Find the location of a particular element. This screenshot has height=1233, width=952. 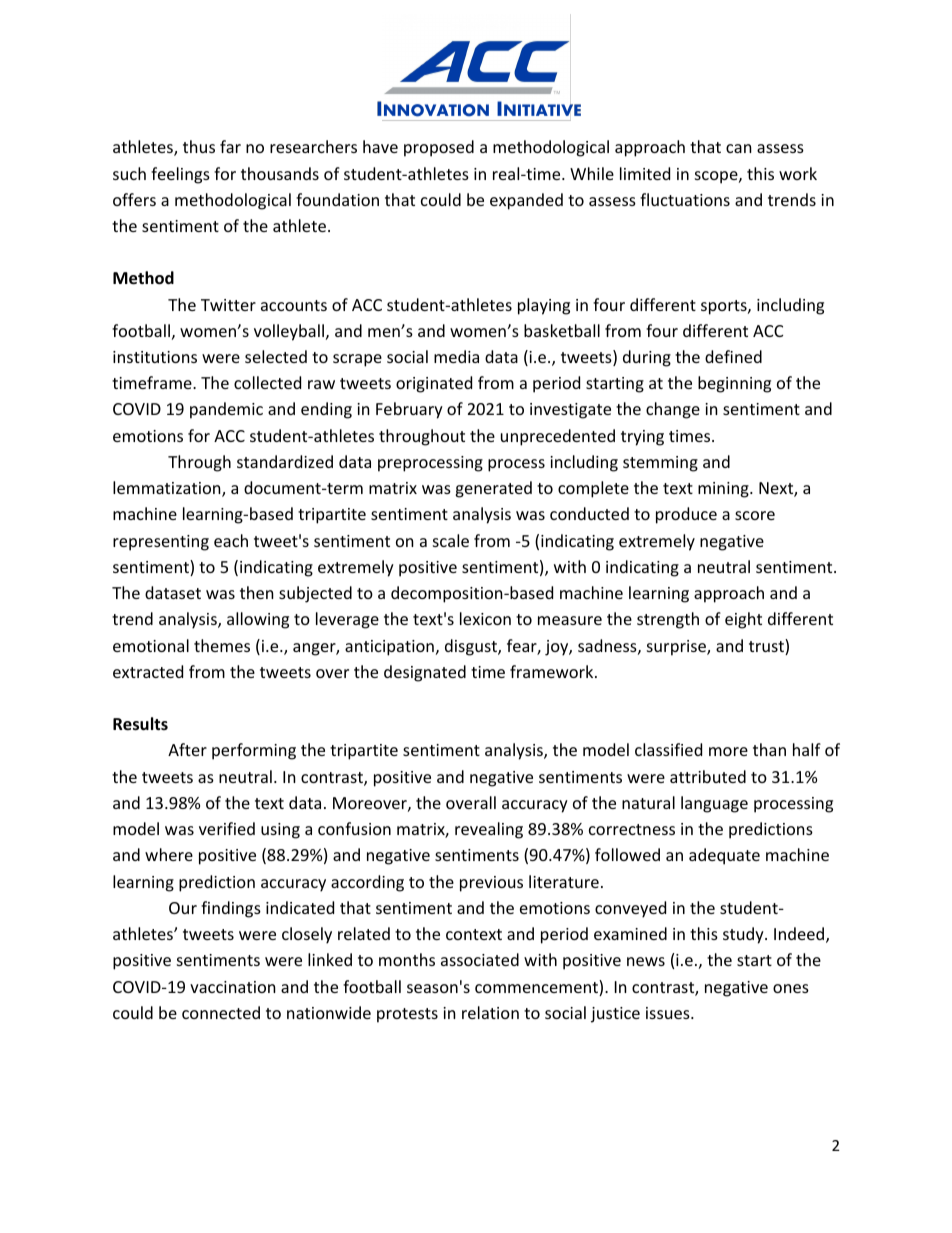

After is located at coordinates (187, 749).
